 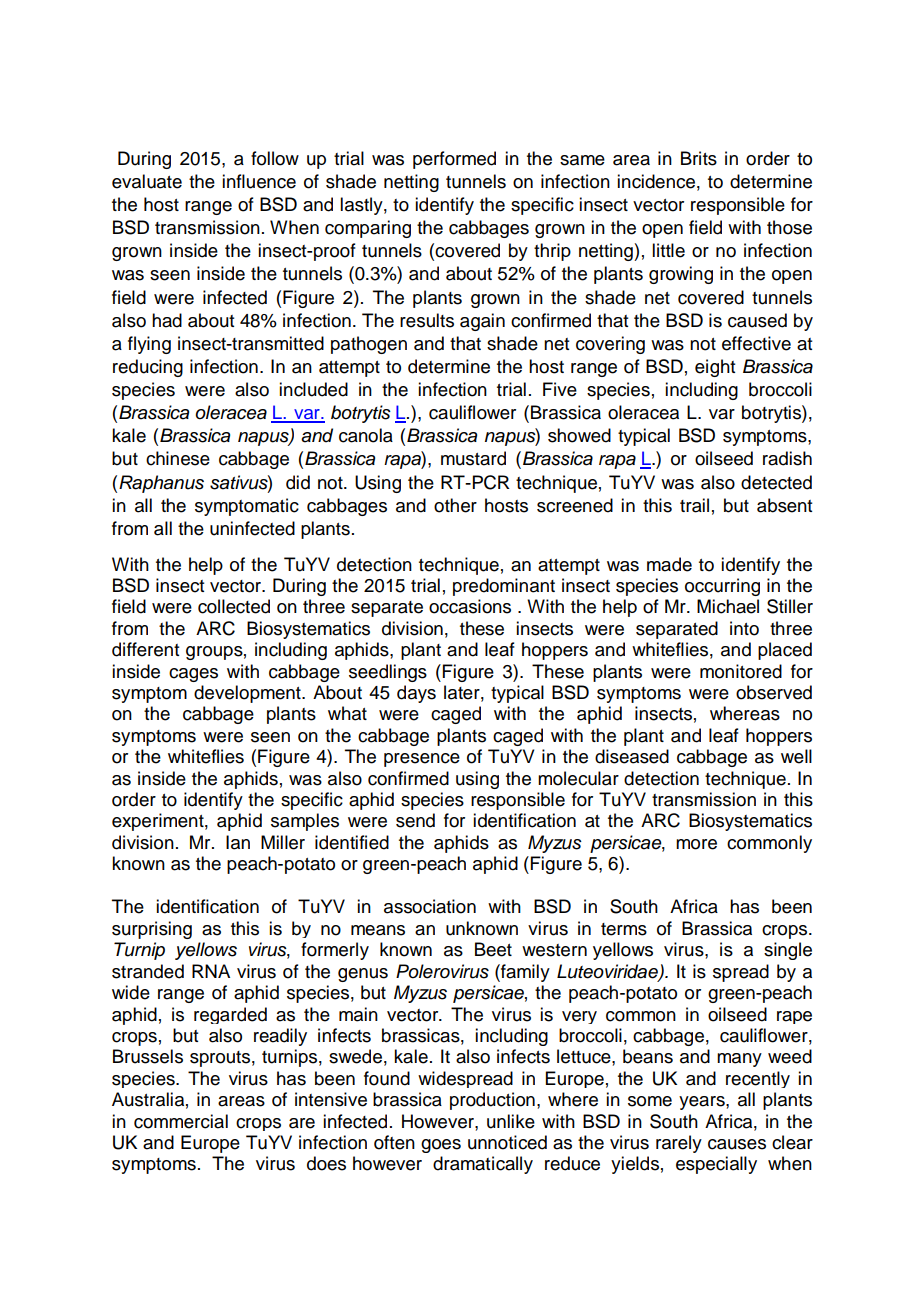 What do you see at coordinates (193, 675) in the screenshot?
I see `cages` at bounding box center [193, 675].
